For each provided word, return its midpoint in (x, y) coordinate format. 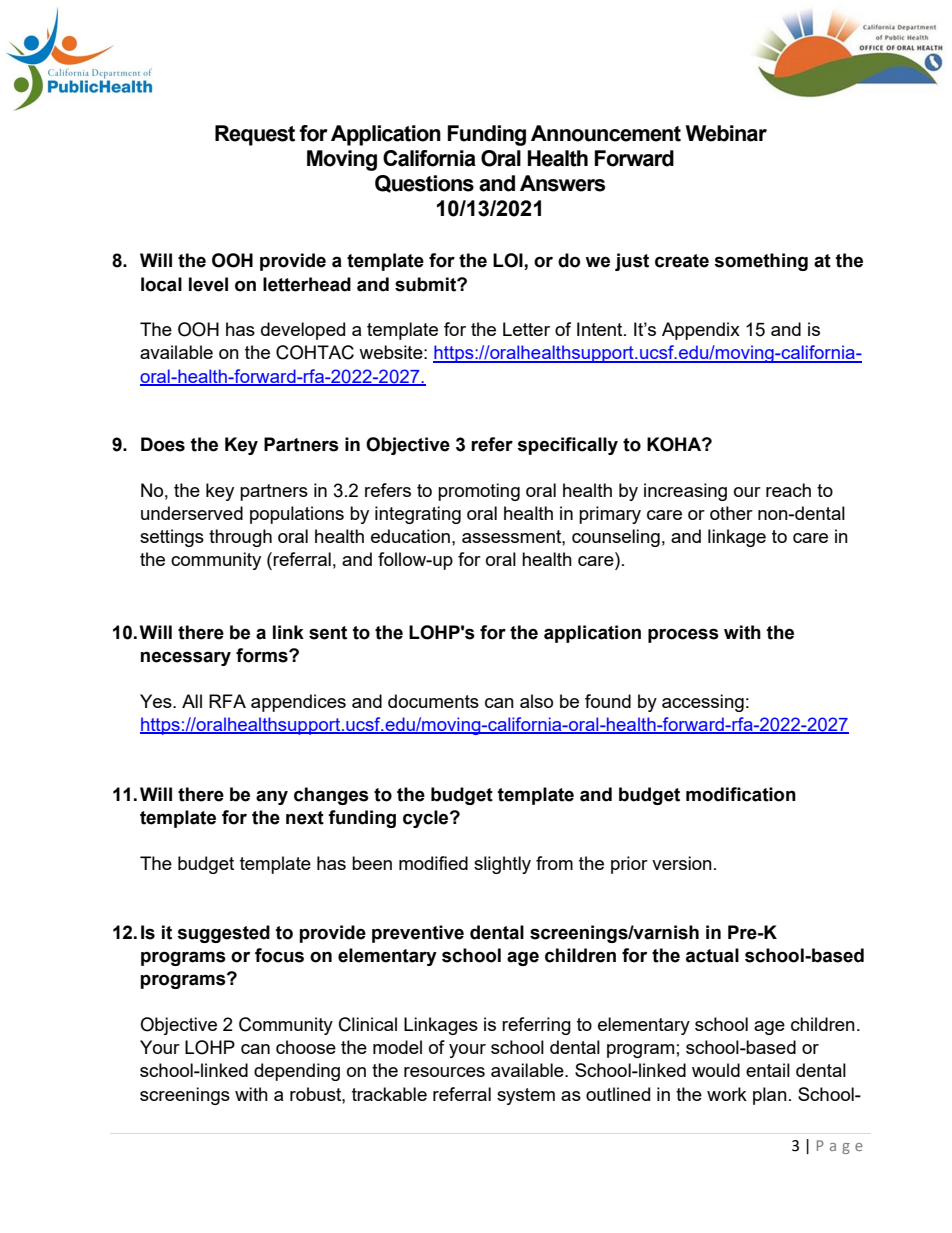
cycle (427, 819)
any (272, 797)
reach (788, 490)
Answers (562, 183)
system (526, 1096)
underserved (192, 513)
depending (297, 1072)
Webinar (726, 133)
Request (255, 135)
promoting (479, 492)
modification (741, 794)
